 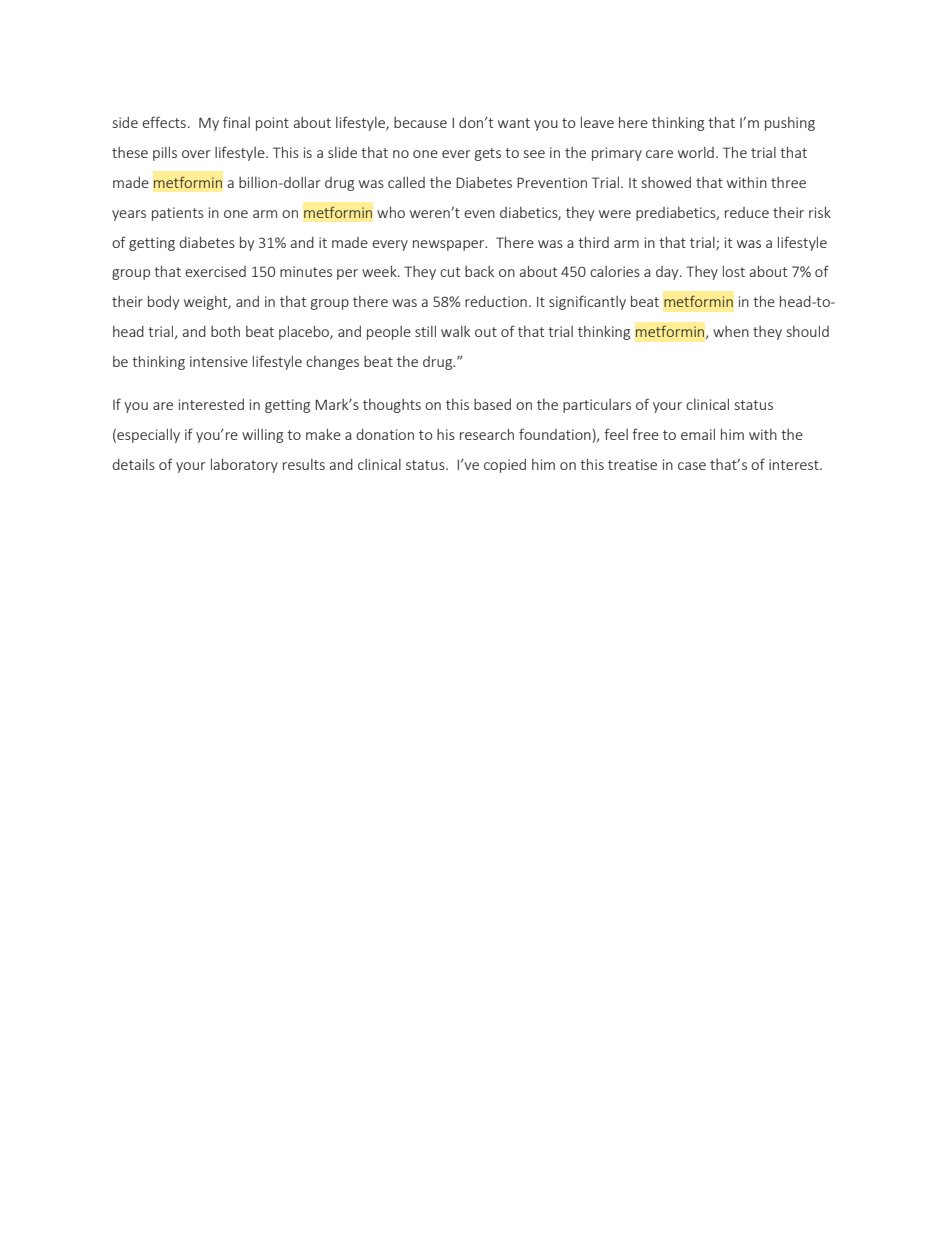 What do you see at coordinates (747, 212) in the screenshot?
I see `reduce` at bounding box center [747, 212].
